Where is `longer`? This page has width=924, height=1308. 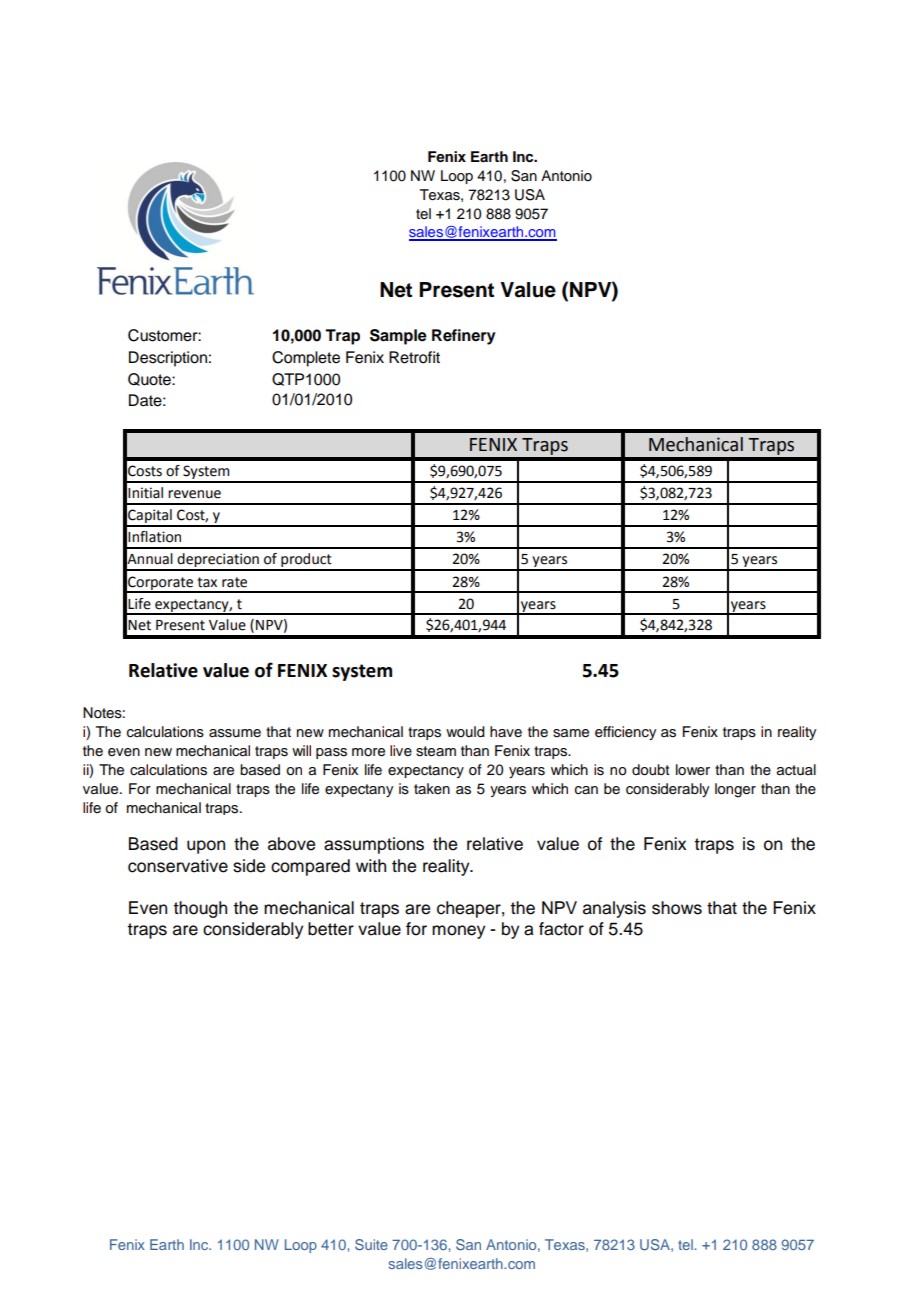 longer is located at coordinates (735, 790).
